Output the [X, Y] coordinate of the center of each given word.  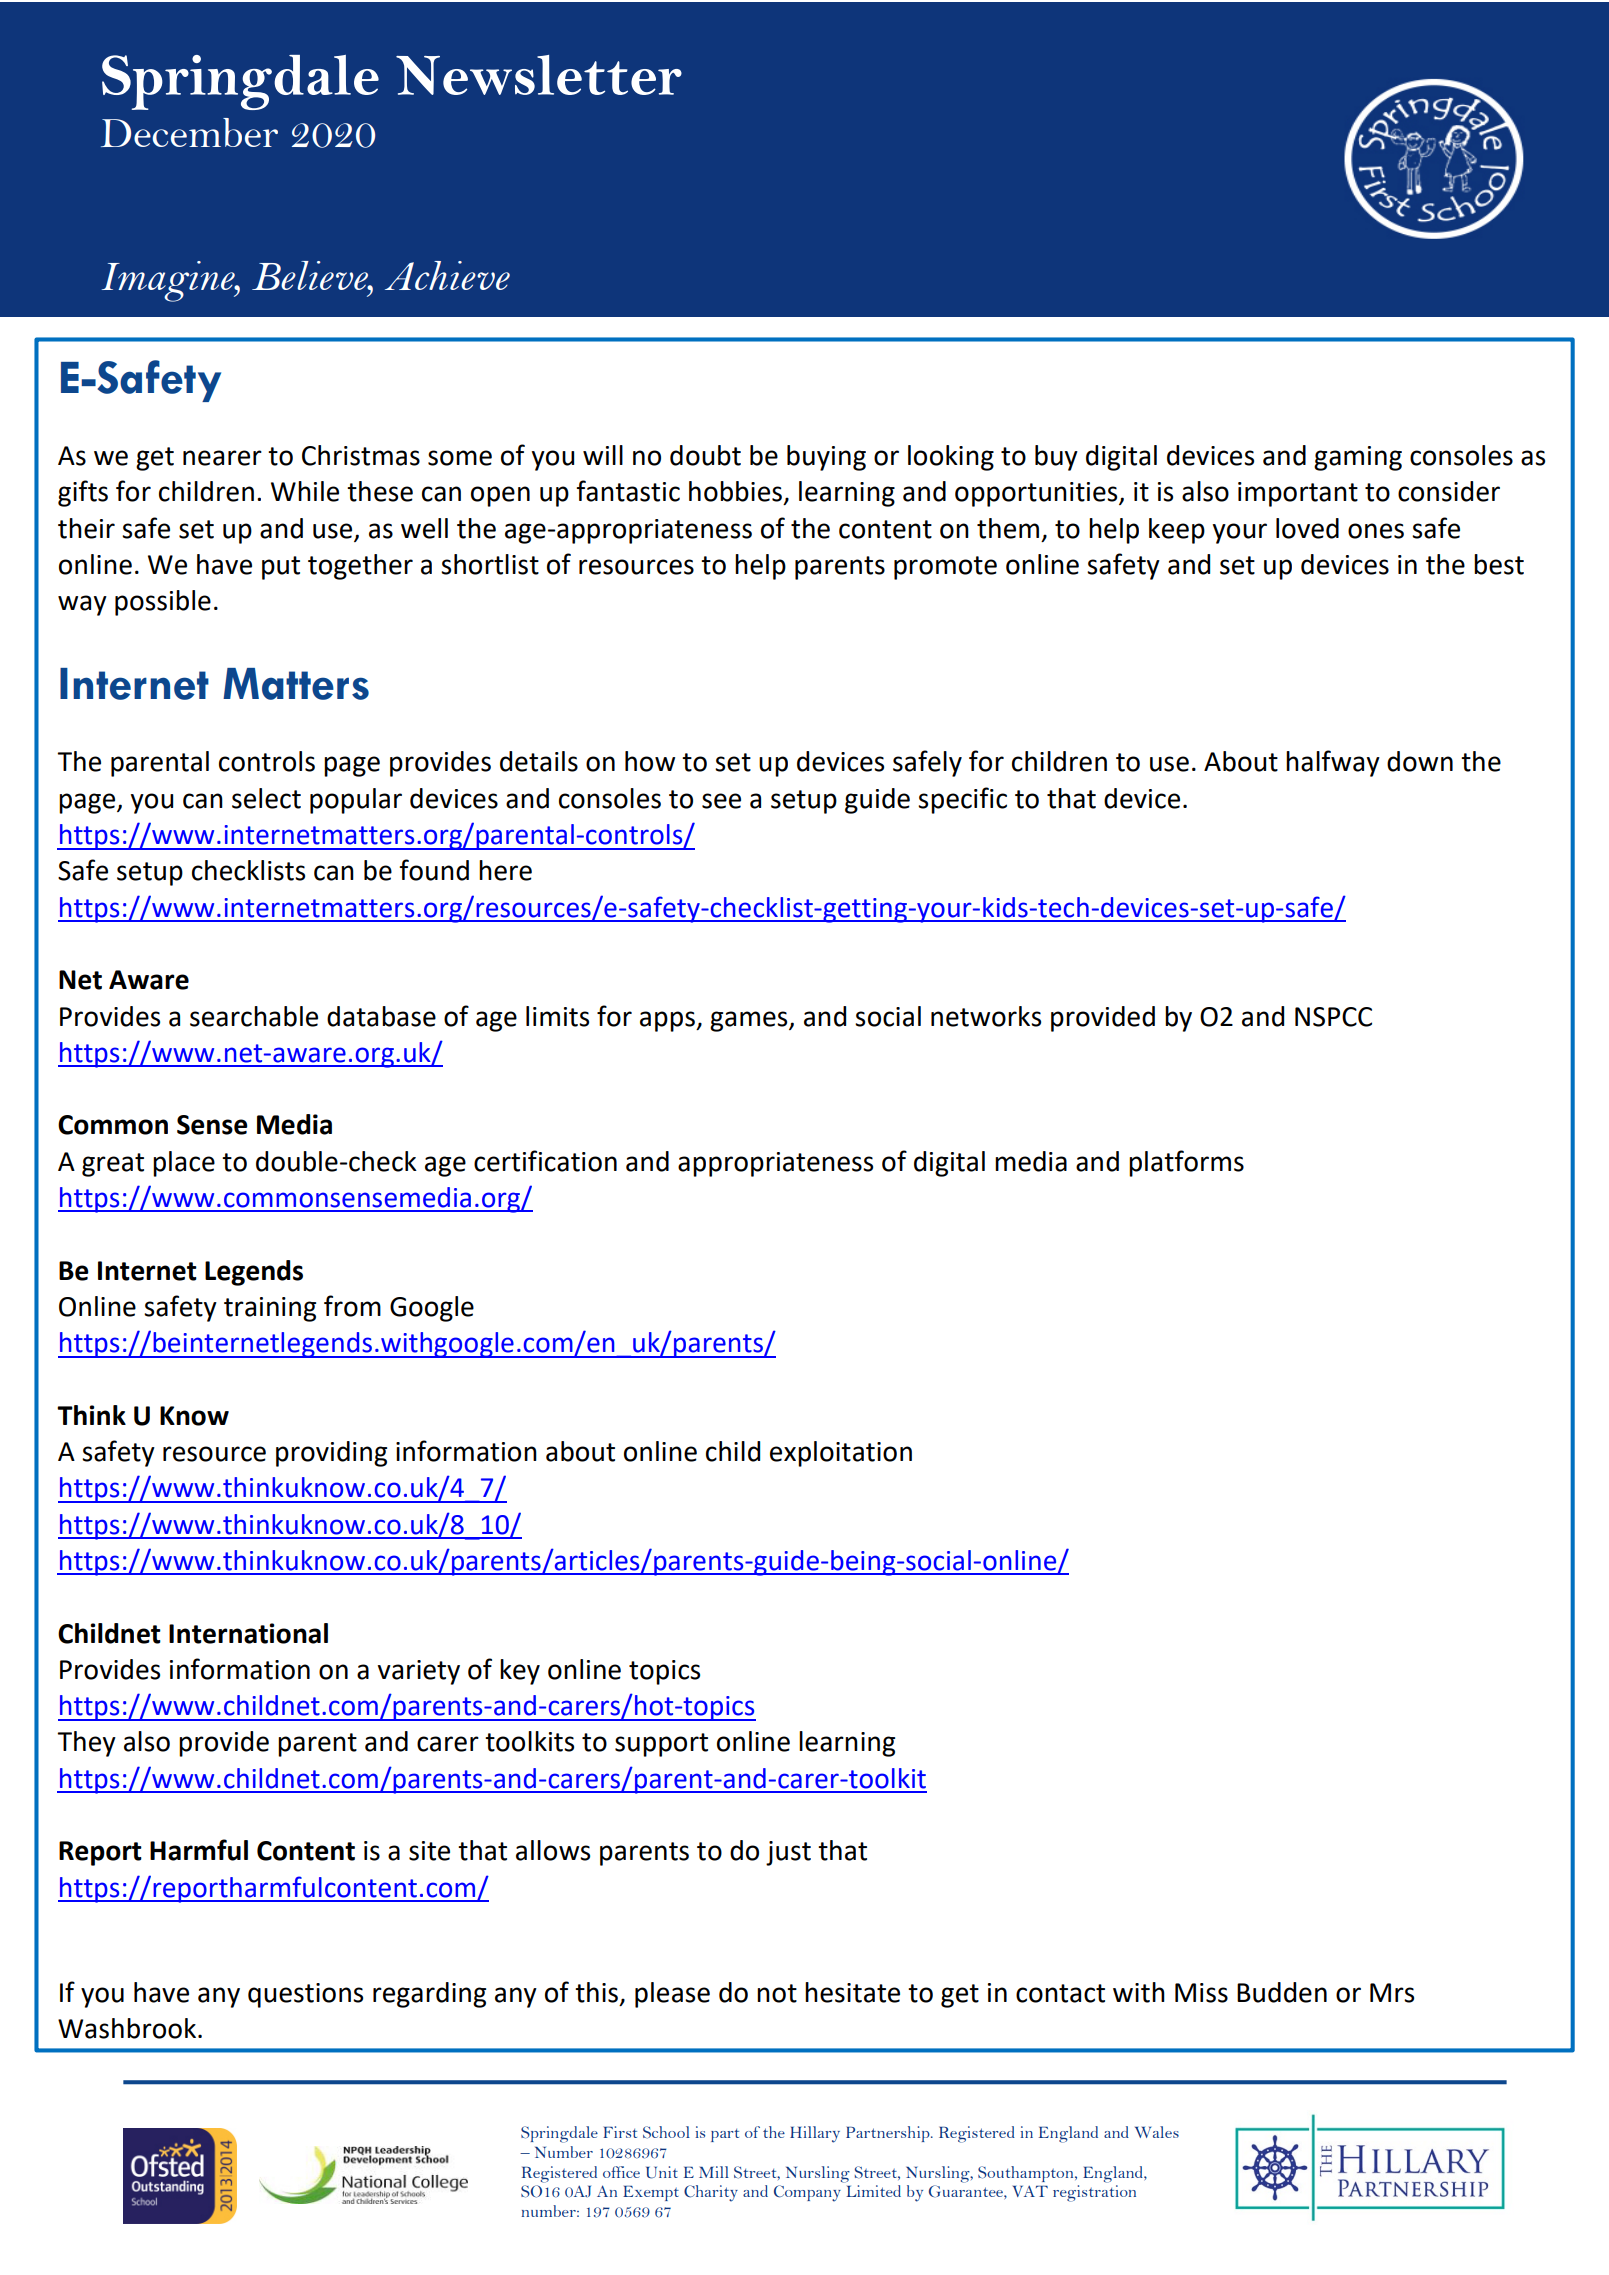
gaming [1358, 458]
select [266, 798]
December [189, 132]
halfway [1333, 763]
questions [305, 1995]
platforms [1186, 1163]
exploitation [841, 1454]
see [721, 801]
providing [331, 1454]
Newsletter [539, 75]
